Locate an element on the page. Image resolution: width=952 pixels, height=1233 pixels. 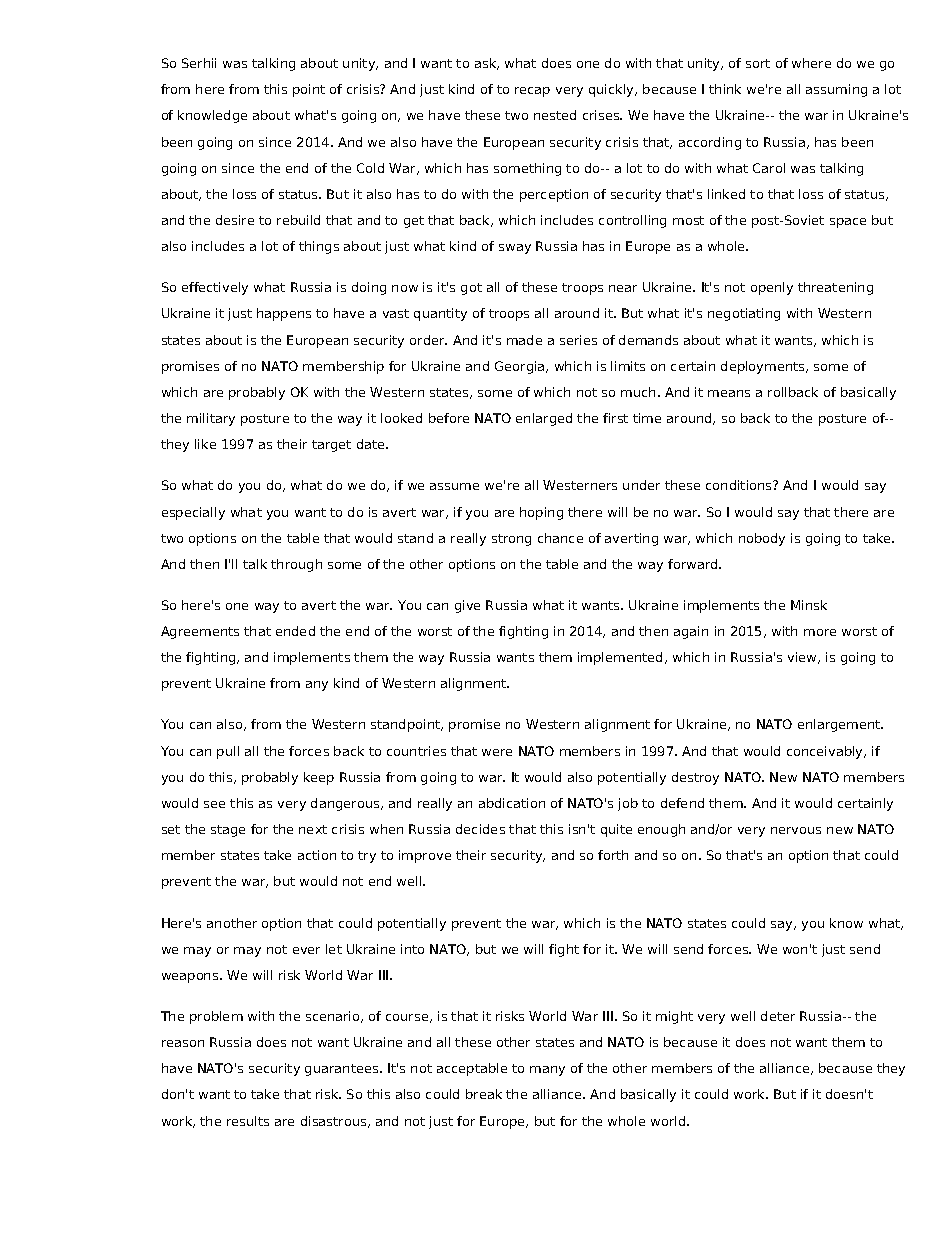
recap is located at coordinates (532, 92).
